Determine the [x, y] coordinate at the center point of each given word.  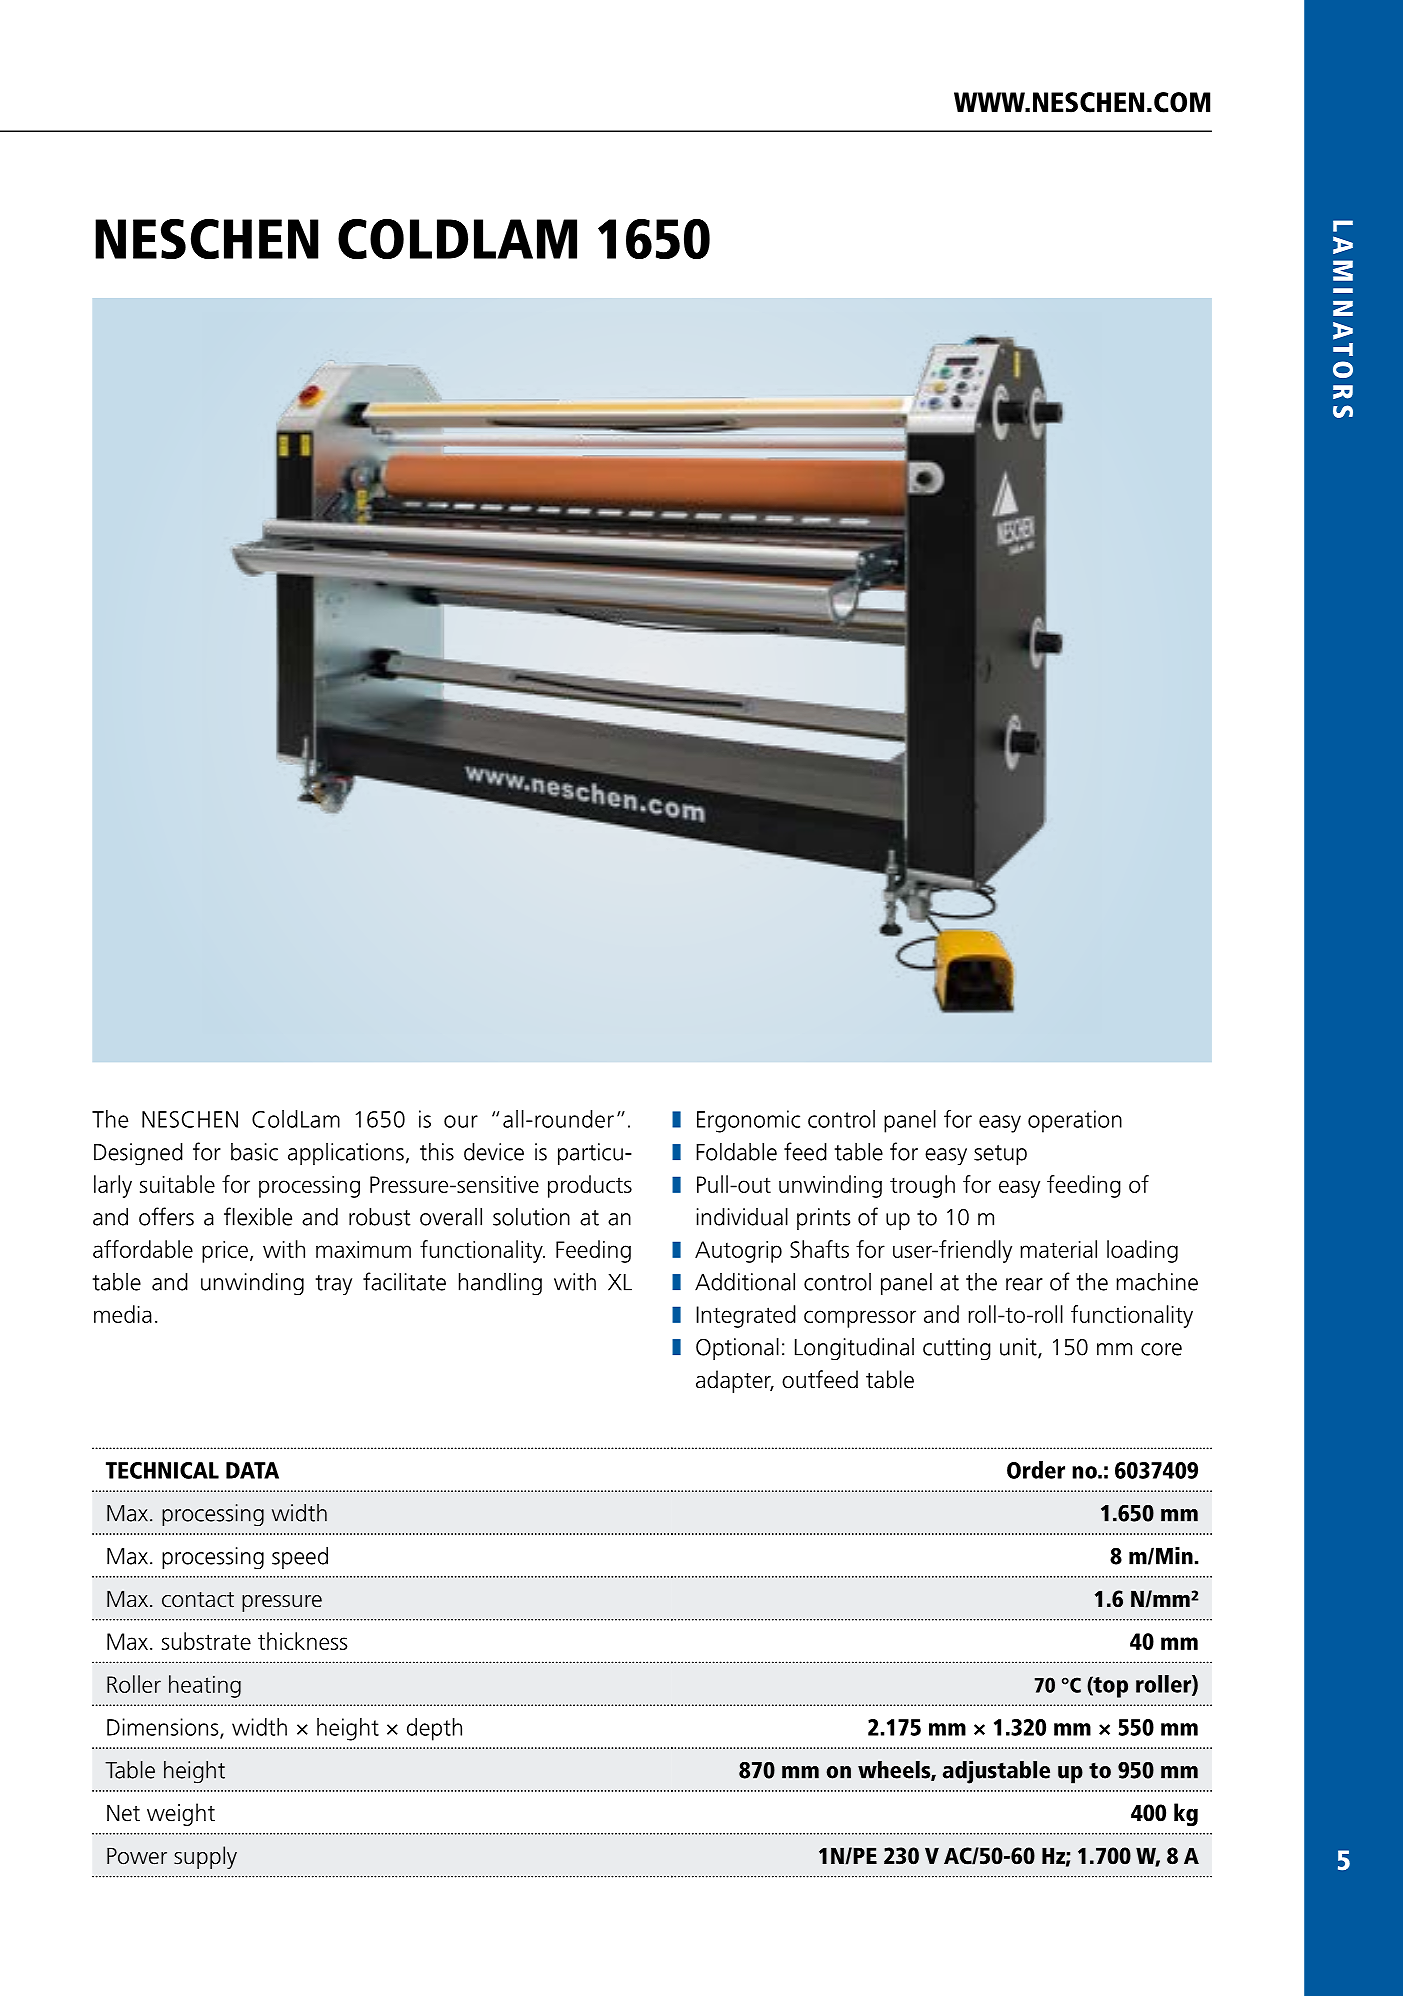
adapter [734, 1381]
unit [1019, 1348]
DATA [252, 1470]
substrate [206, 1641]
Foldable [736, 1152]
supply [205, 1857]
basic [254, 1152]
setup [1000, 1155]
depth [434, 1729]
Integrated [746, 1316]
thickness [303, 1641]
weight [181, 1814]
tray [334, 1285]
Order [1036, 1470]
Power [137, 1856]
